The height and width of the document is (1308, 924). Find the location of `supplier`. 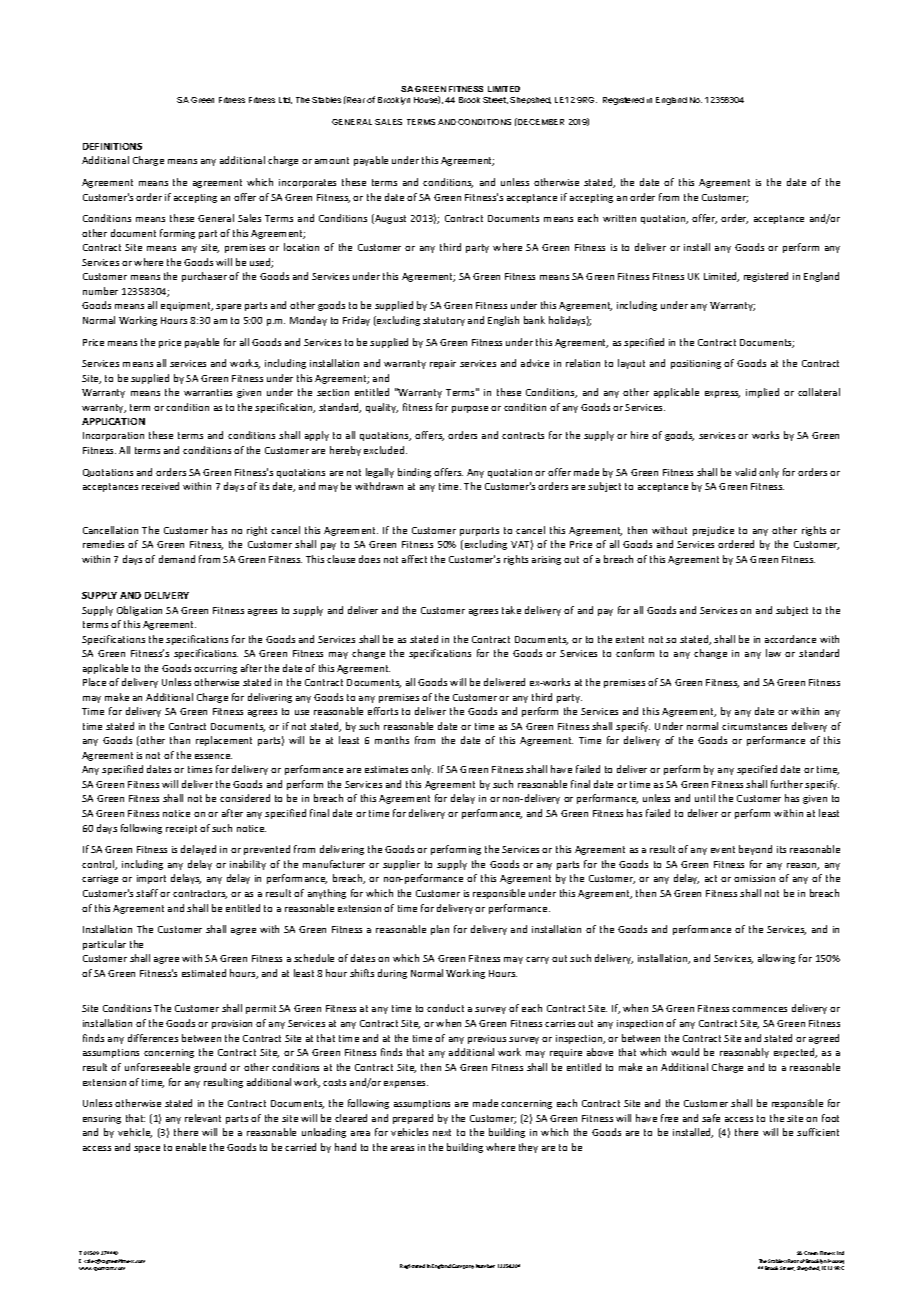

supplier is located at coordinates (401, 865).
